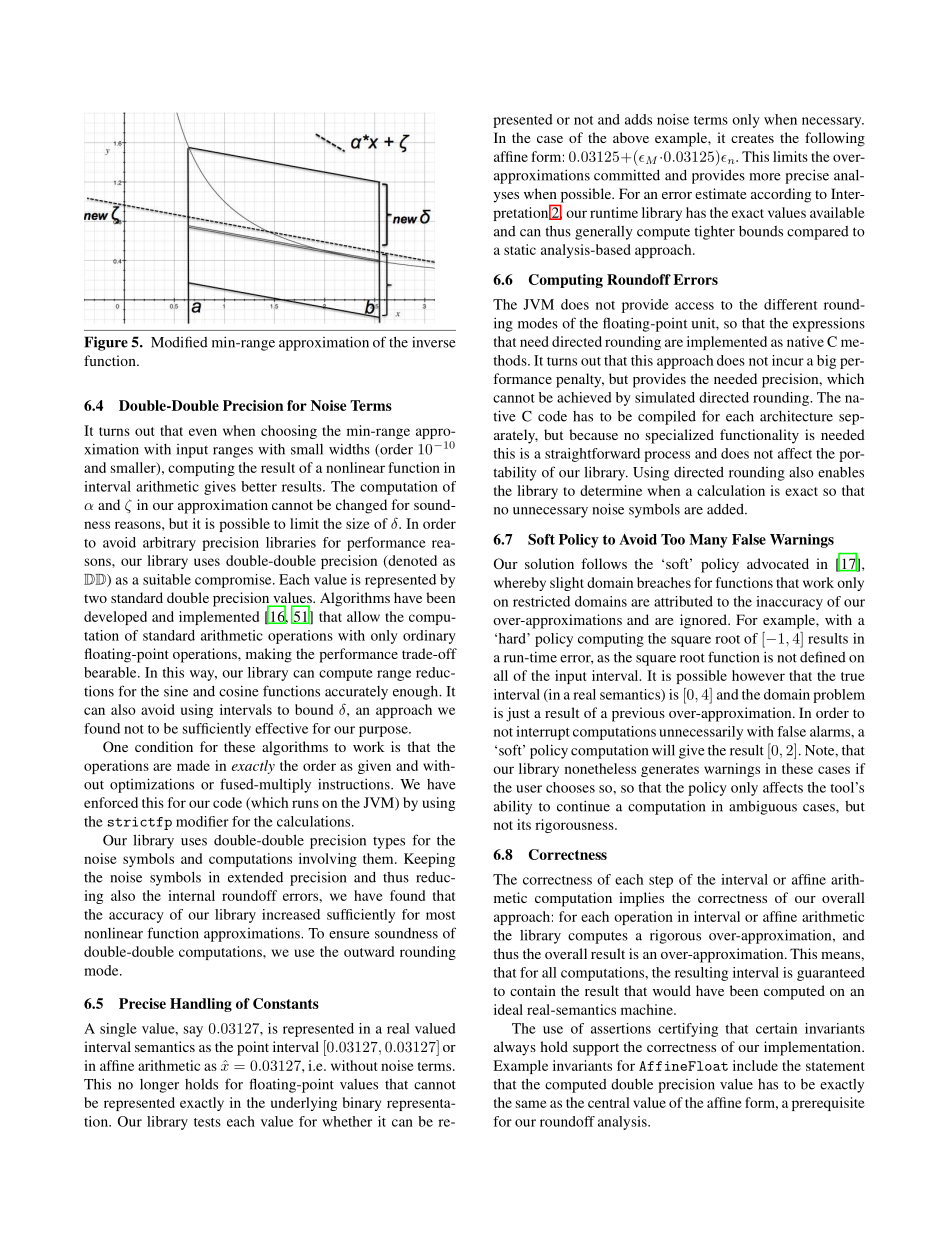 This screenshot has width=952, height=1233. What do you see at coordinates (661, 882) in the screenshot?
I see `step` at bounding box center [661, 882].
